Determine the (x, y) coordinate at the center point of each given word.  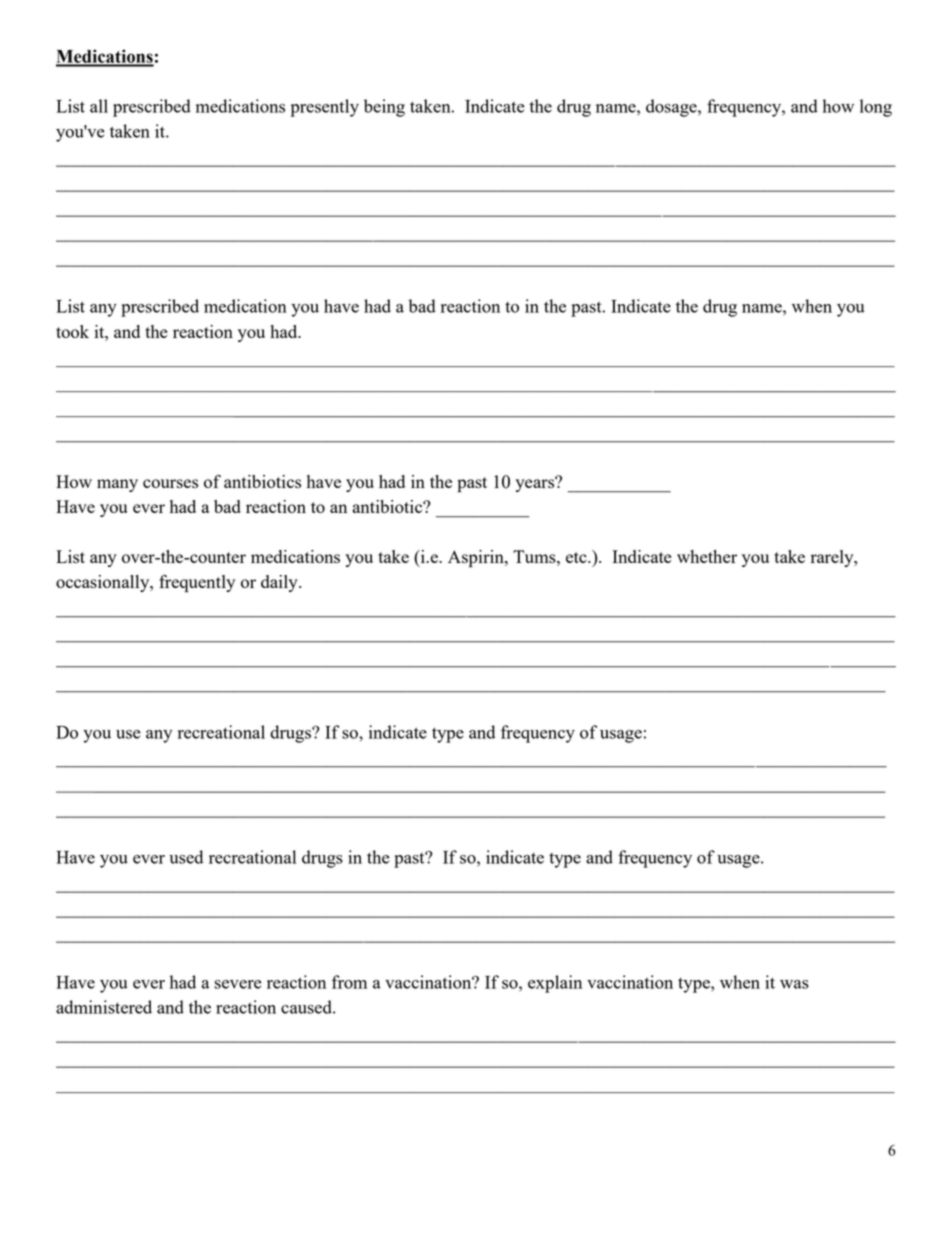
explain (555, 984)
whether (707, 556)
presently (324, 108)
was (794, 984)
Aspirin (477, 559)
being (384, 108)
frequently (197, 583)
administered (104, 1007)
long (876, 108)
